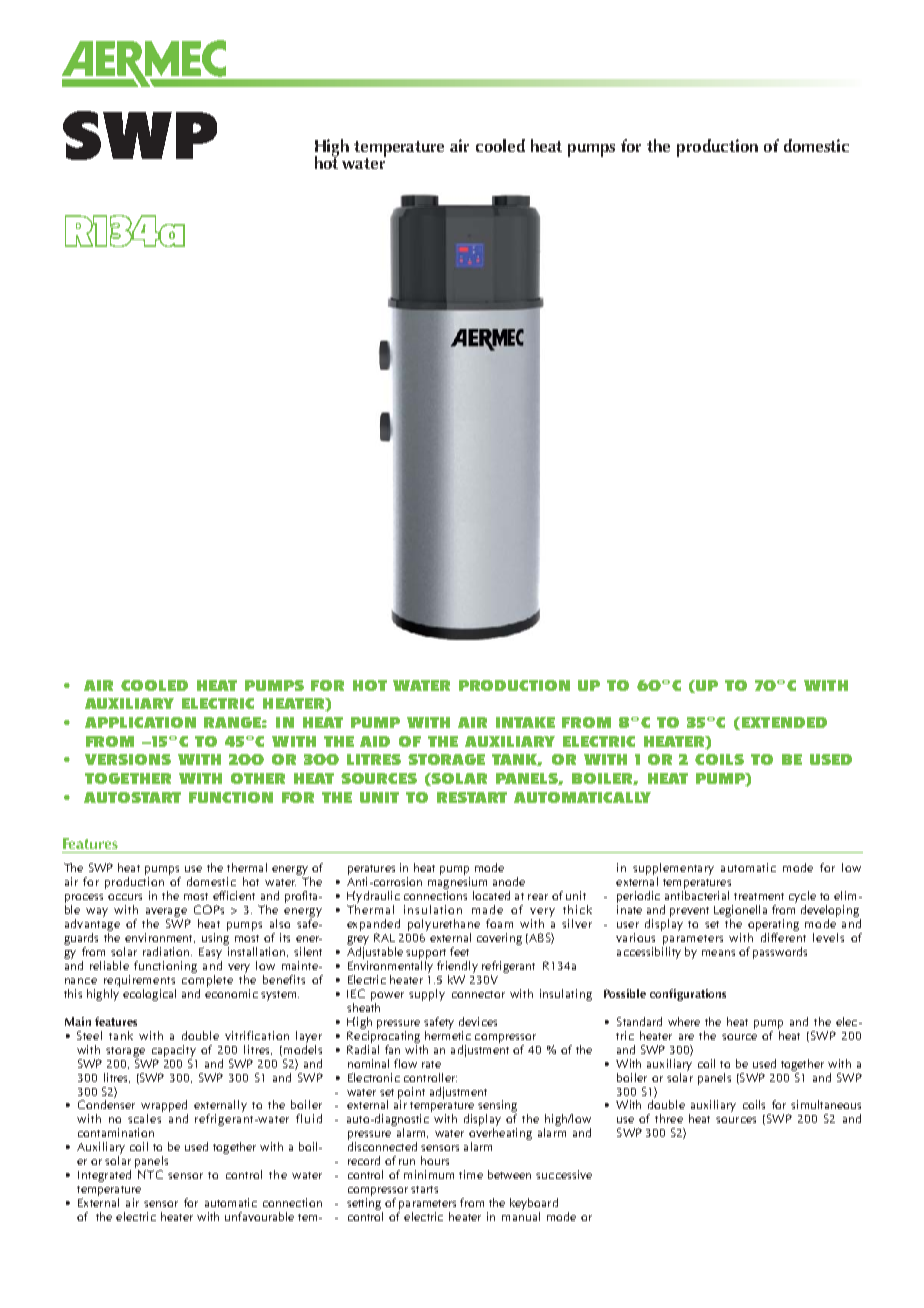  What do you see at coordinates (164, 1107) in the screenshot?
I see `wrapped` at bounding box center [164, 1107].
